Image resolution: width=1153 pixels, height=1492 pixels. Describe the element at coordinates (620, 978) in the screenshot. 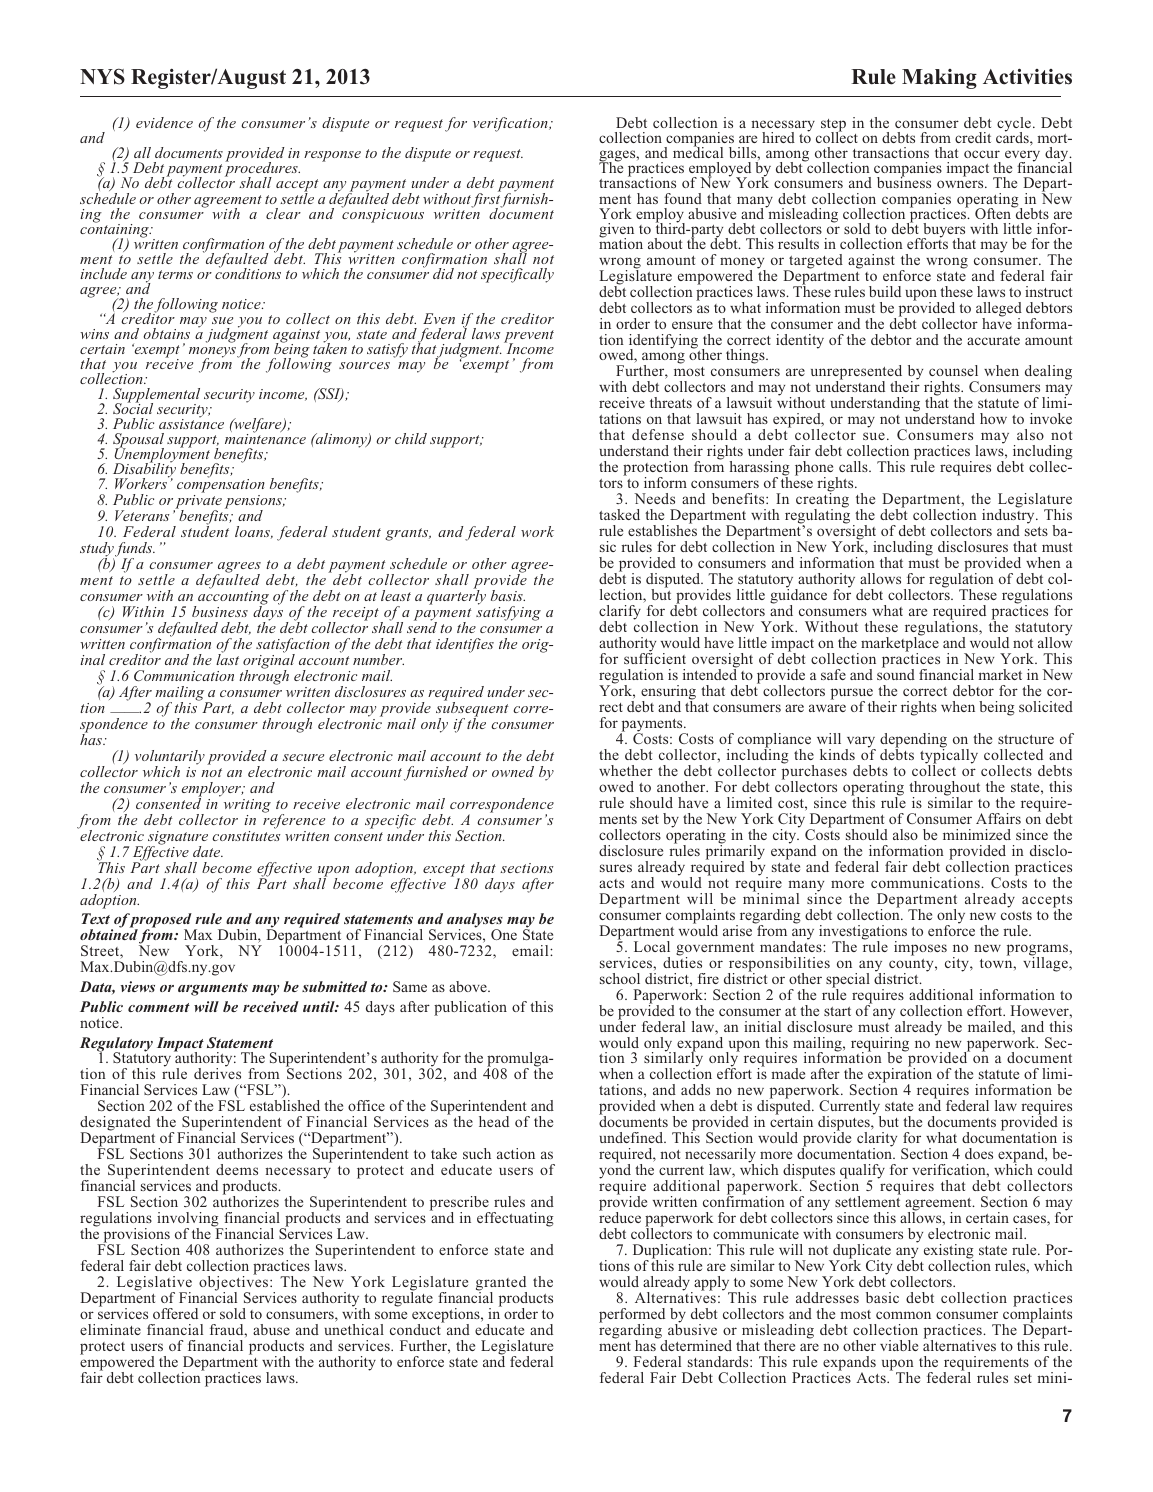

I see `school` at that location.
